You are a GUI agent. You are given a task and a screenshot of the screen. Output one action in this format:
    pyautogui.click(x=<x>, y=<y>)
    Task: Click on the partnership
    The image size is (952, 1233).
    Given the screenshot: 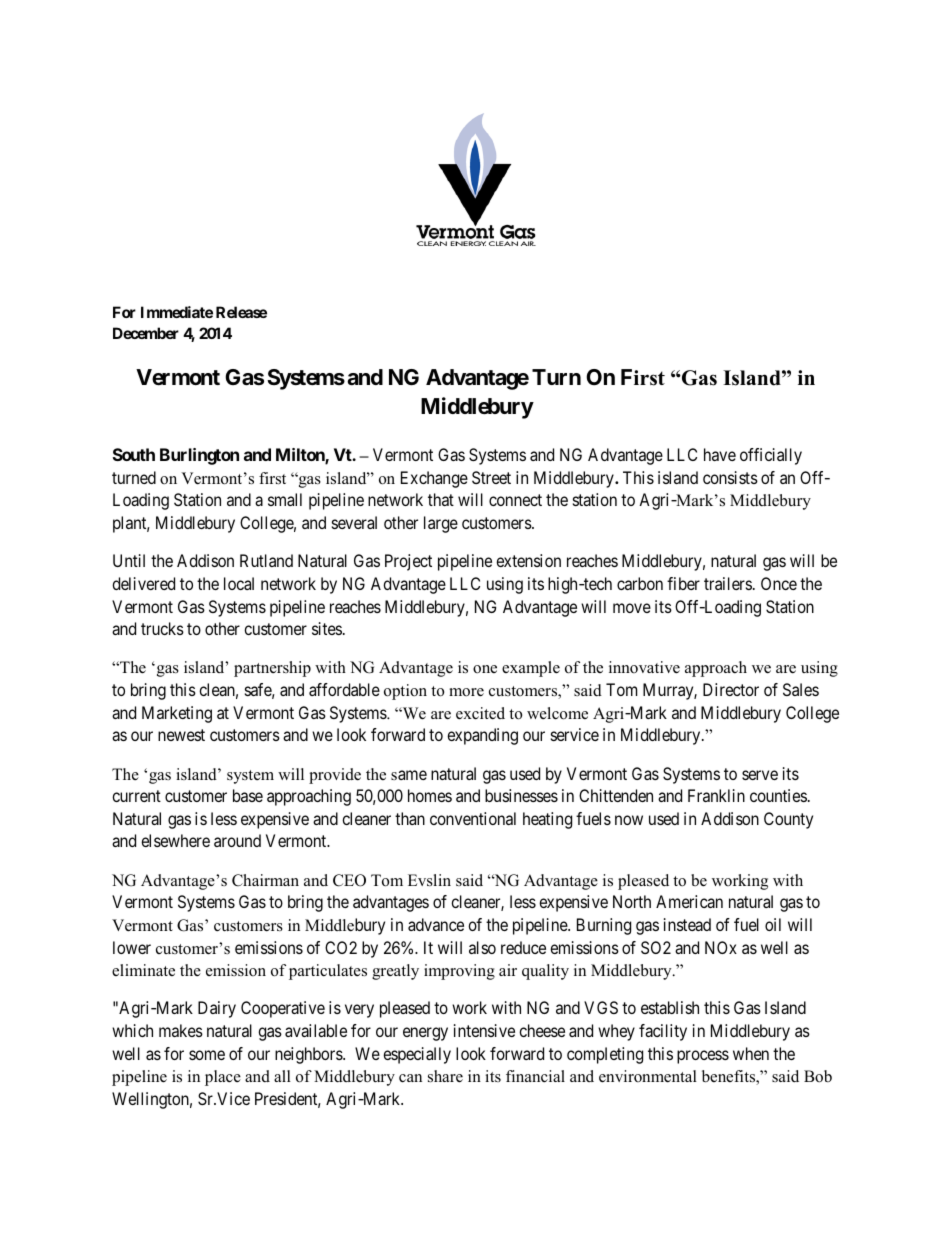 What is the action you would take?
    pyautogui.click(x=272, y=669)
